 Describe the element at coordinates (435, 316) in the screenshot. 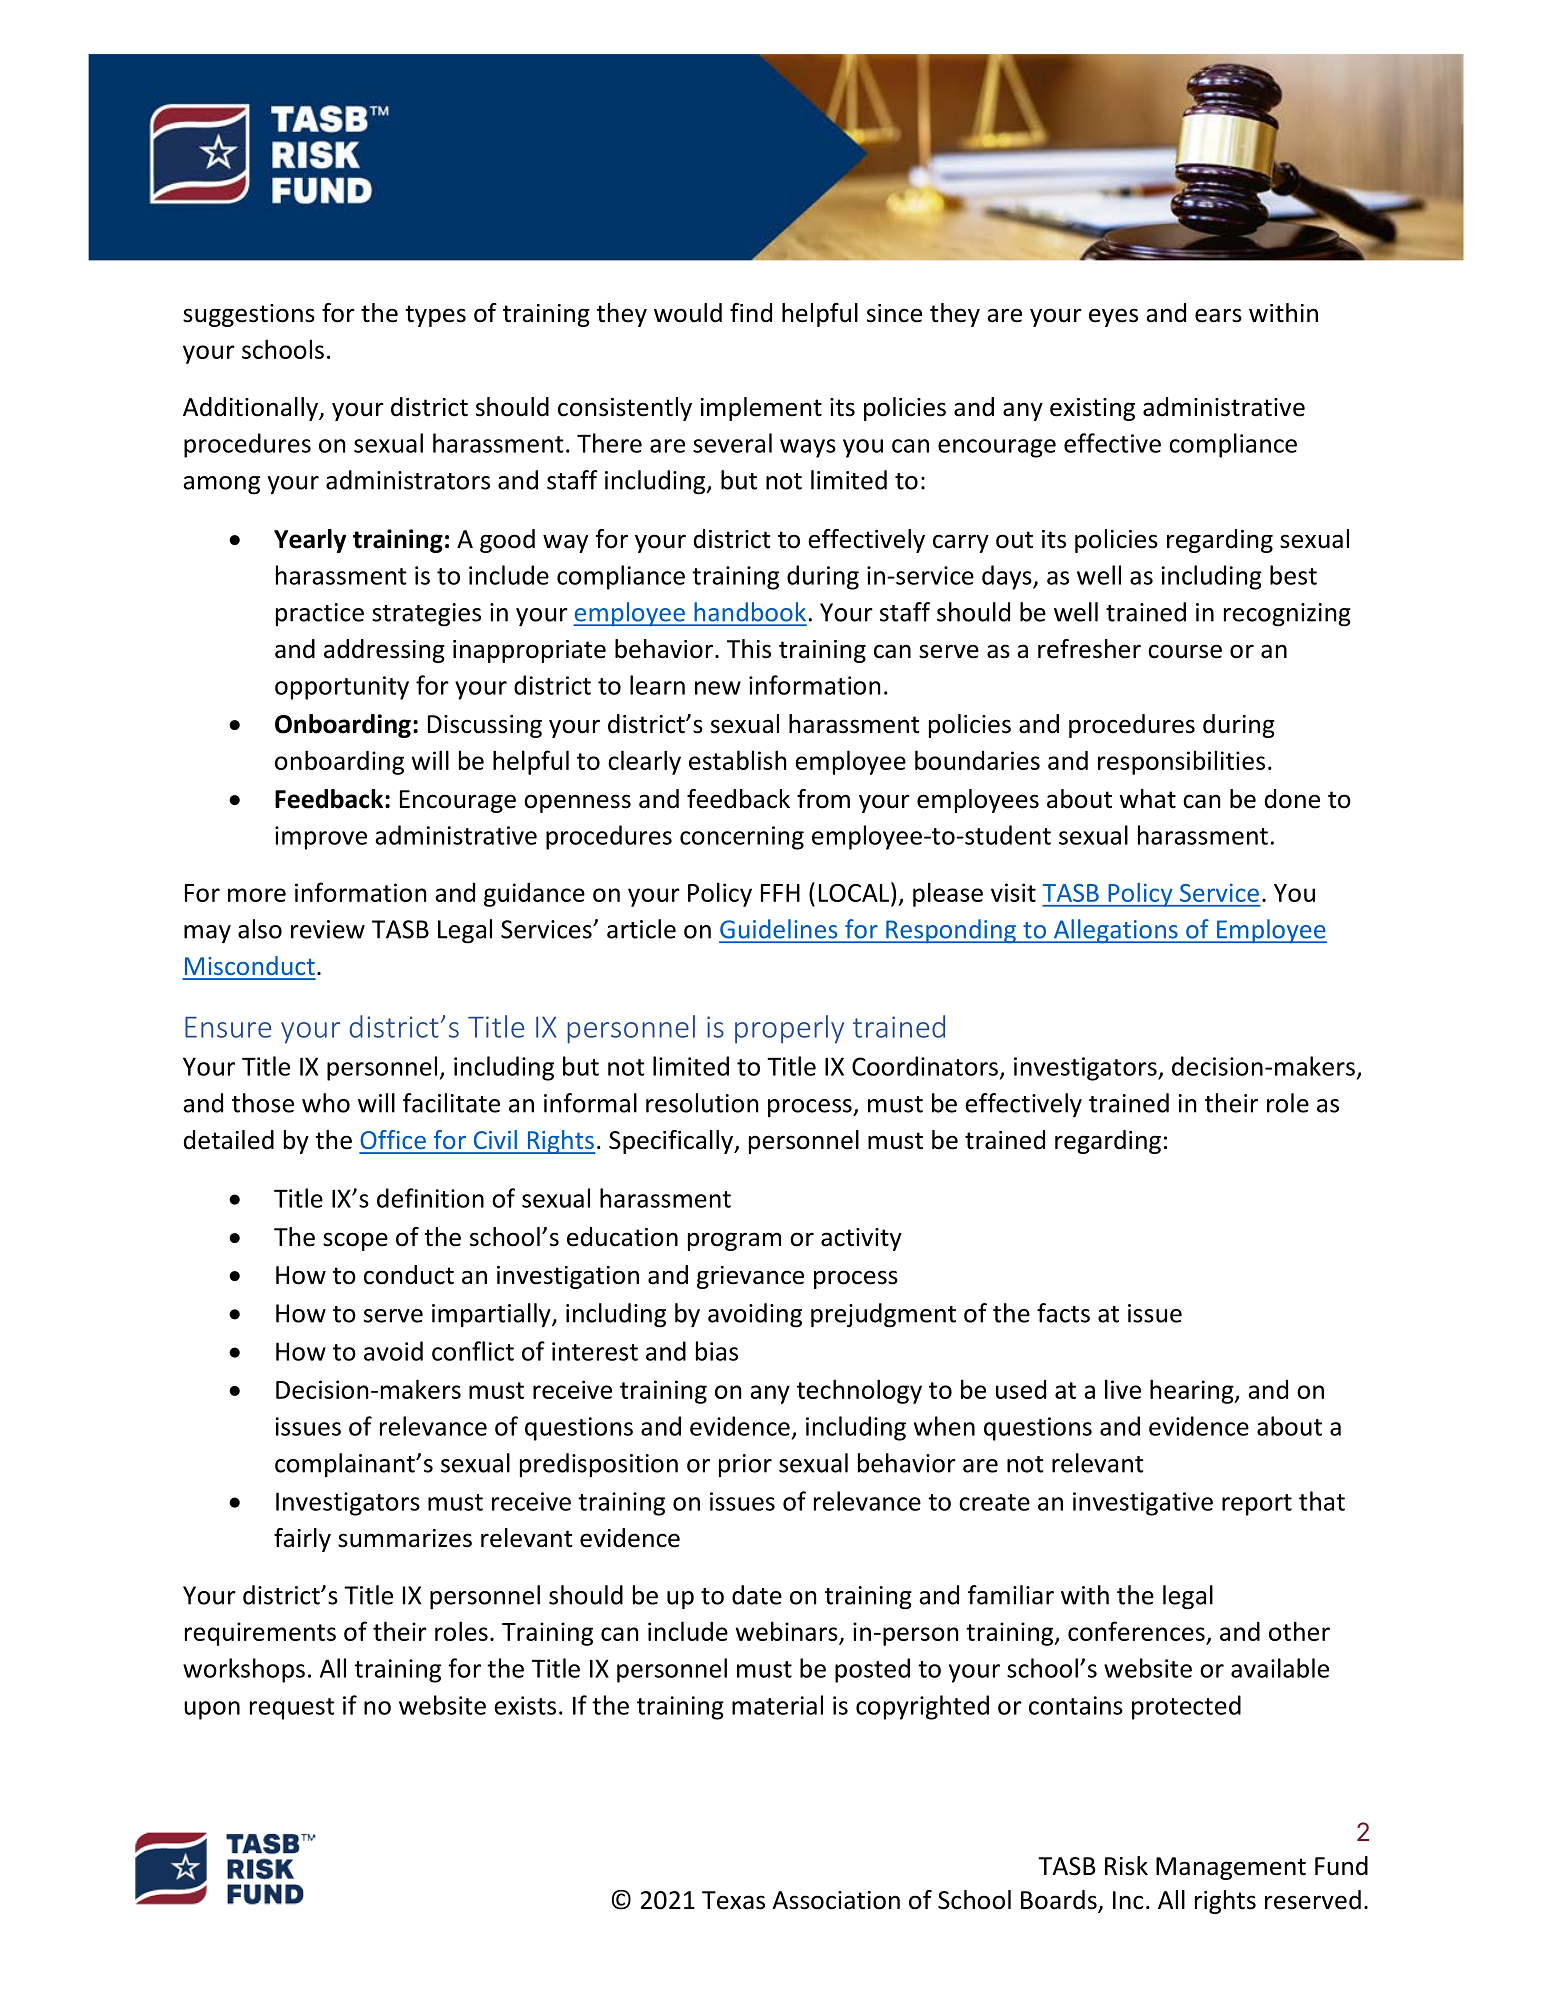

I see `types` at that location.
